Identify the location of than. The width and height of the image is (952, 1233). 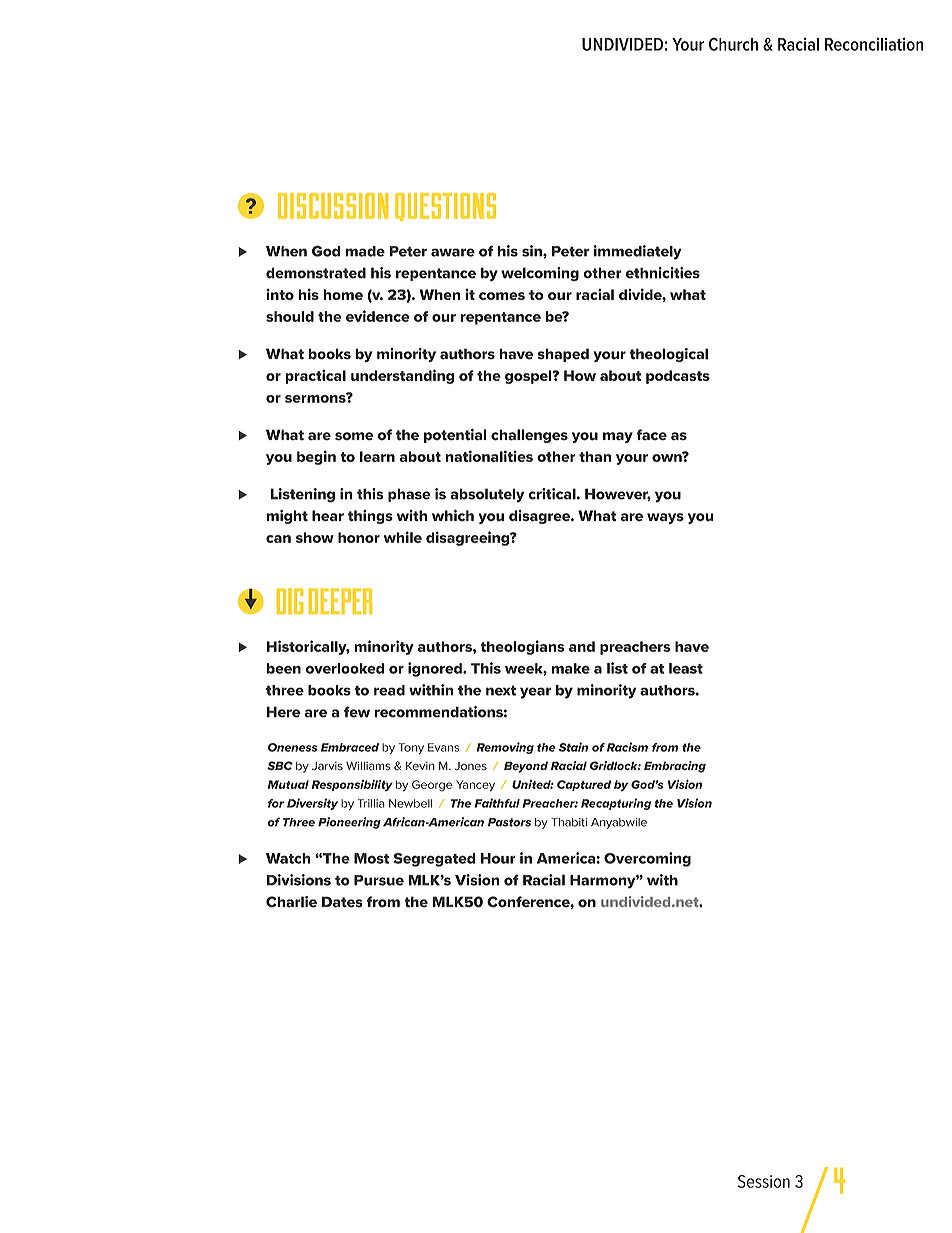
(595, 456).
